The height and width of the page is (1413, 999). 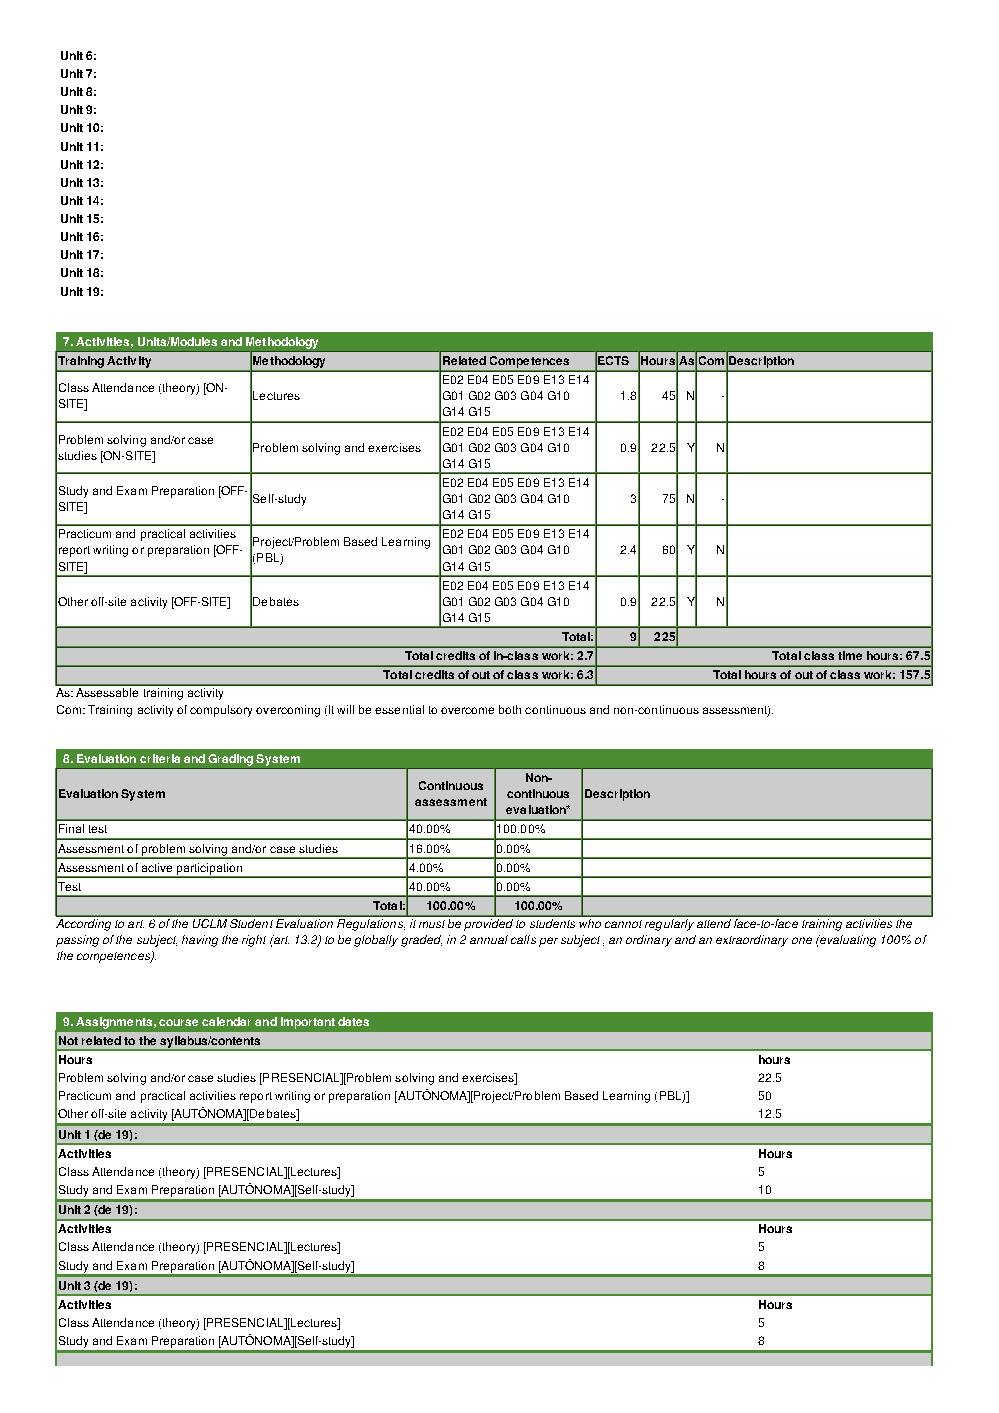 What do you see at coordinates (850, 655) in the page?
I see `time` at bounding box center [850, 655].
